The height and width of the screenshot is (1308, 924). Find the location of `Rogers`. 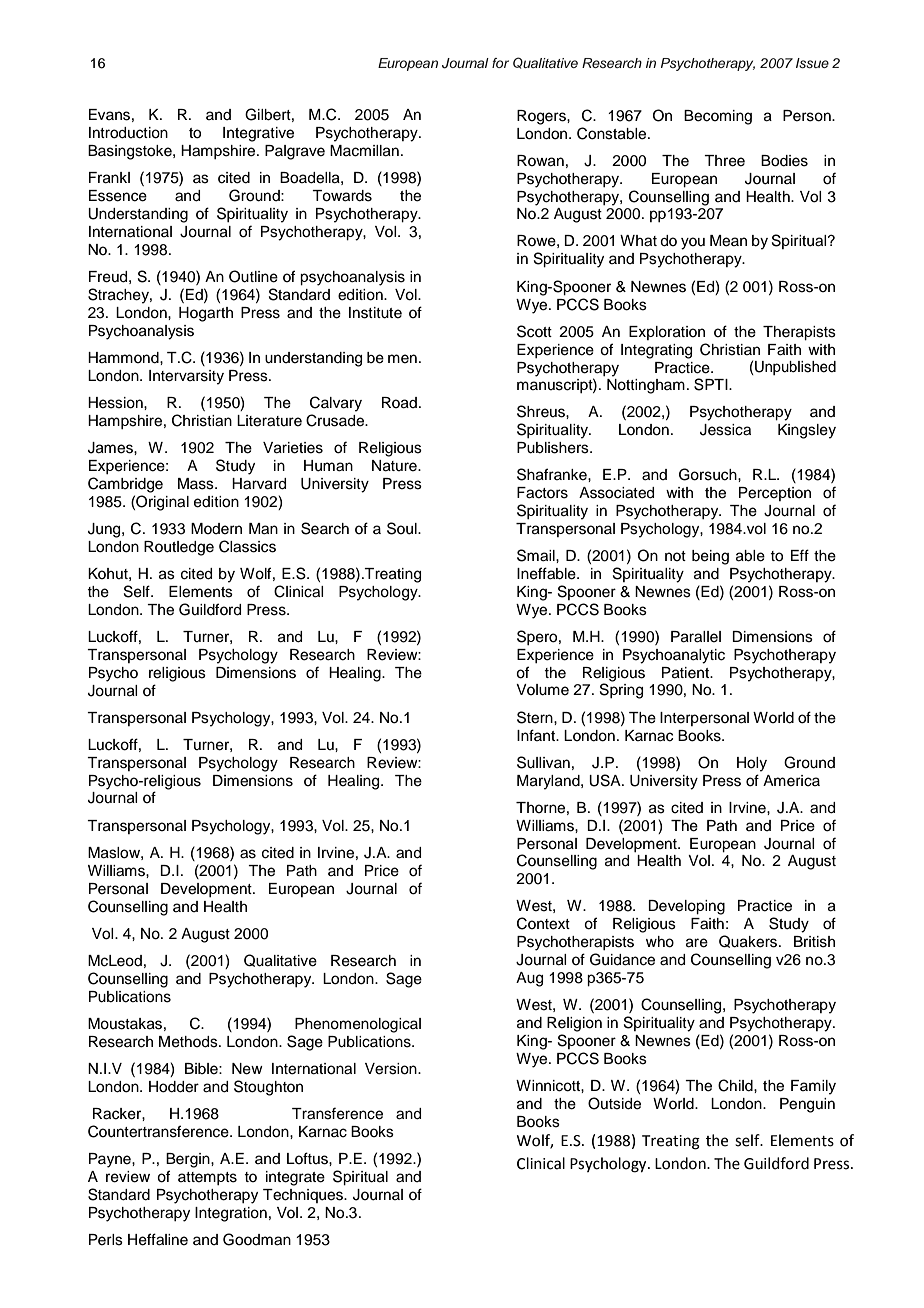

Rogers is located at coordinates (542, 117).
